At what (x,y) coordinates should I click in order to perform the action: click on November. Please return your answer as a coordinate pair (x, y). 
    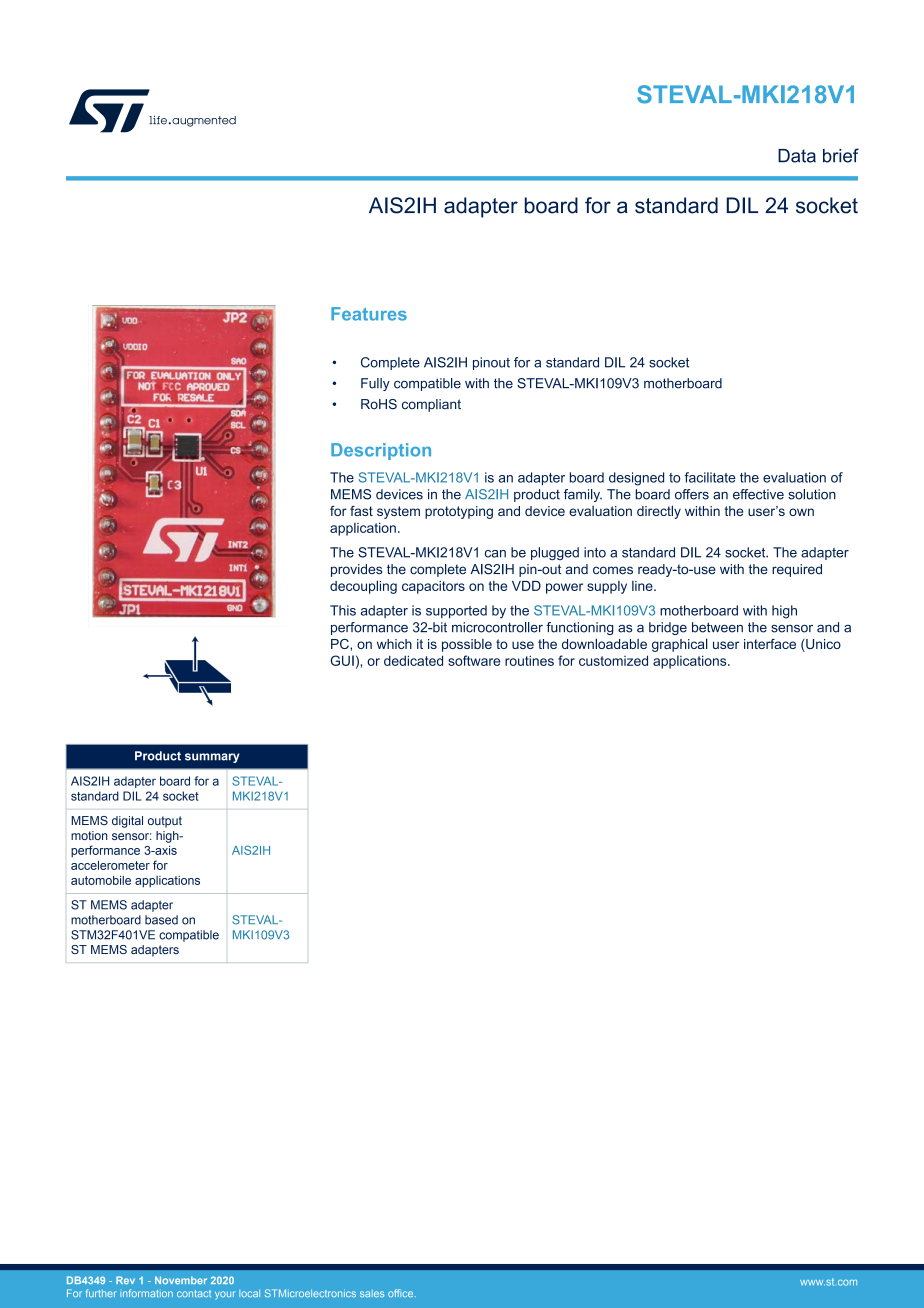
    Looking at the image, I should click on (181, 1280).
